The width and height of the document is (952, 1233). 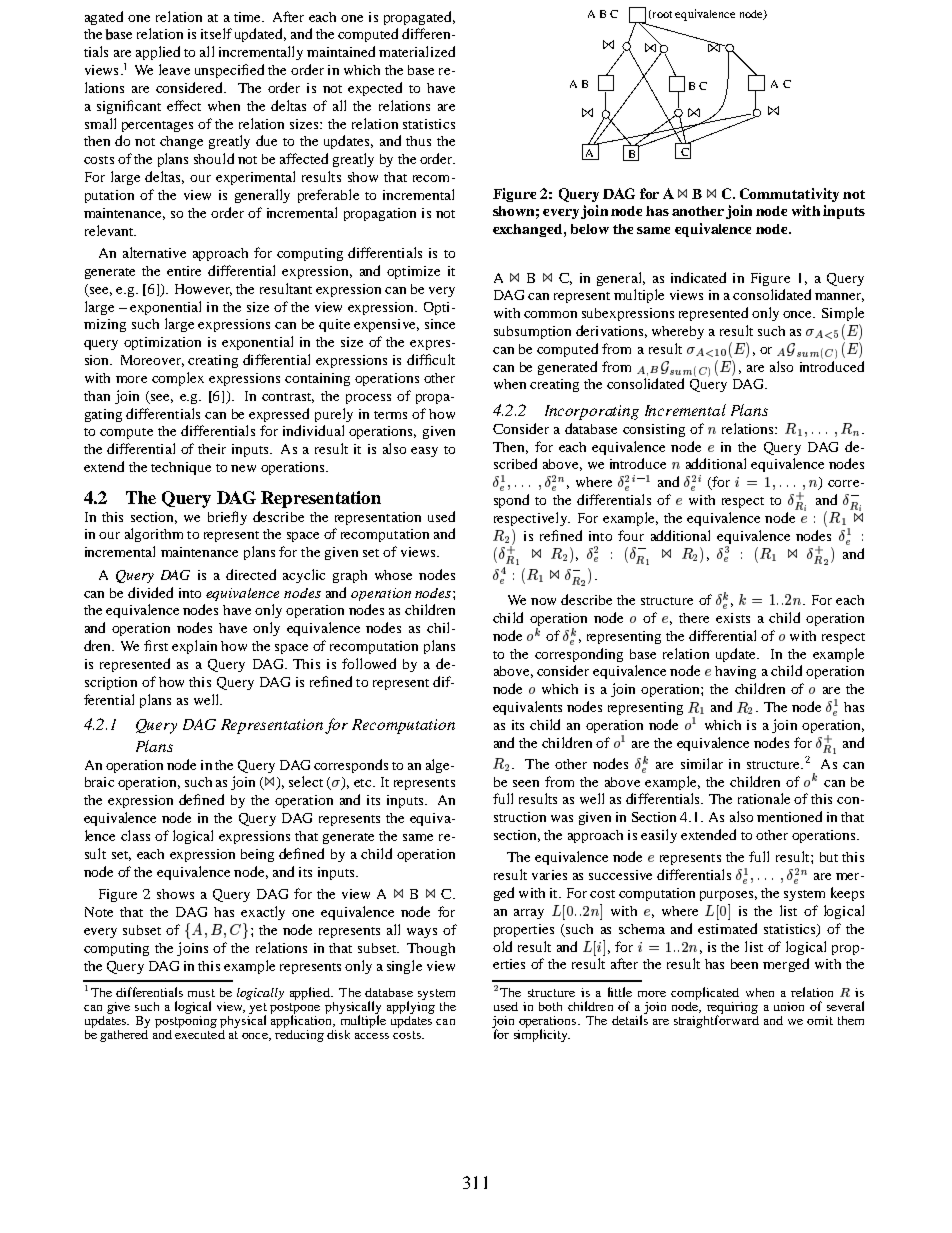 I want to click on must, so click(x=201, y=993).
